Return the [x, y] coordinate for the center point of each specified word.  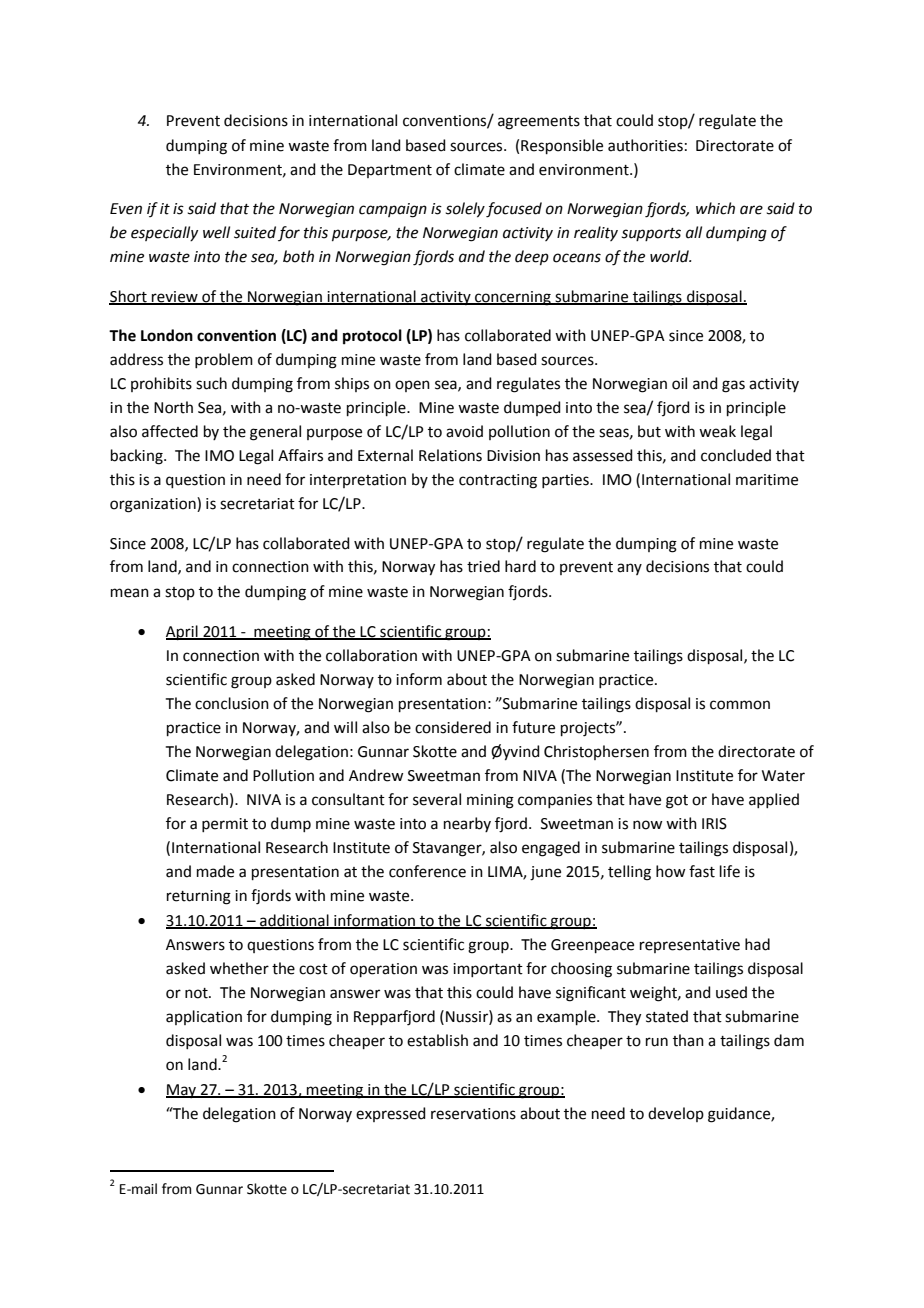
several [437, 799]
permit [225, 825]
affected [170, 431]
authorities [645, 145]
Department [390, 171]
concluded [736, 455]
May [182, 1091]
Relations [450, 455]
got [677, 802]
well [216, 232]
